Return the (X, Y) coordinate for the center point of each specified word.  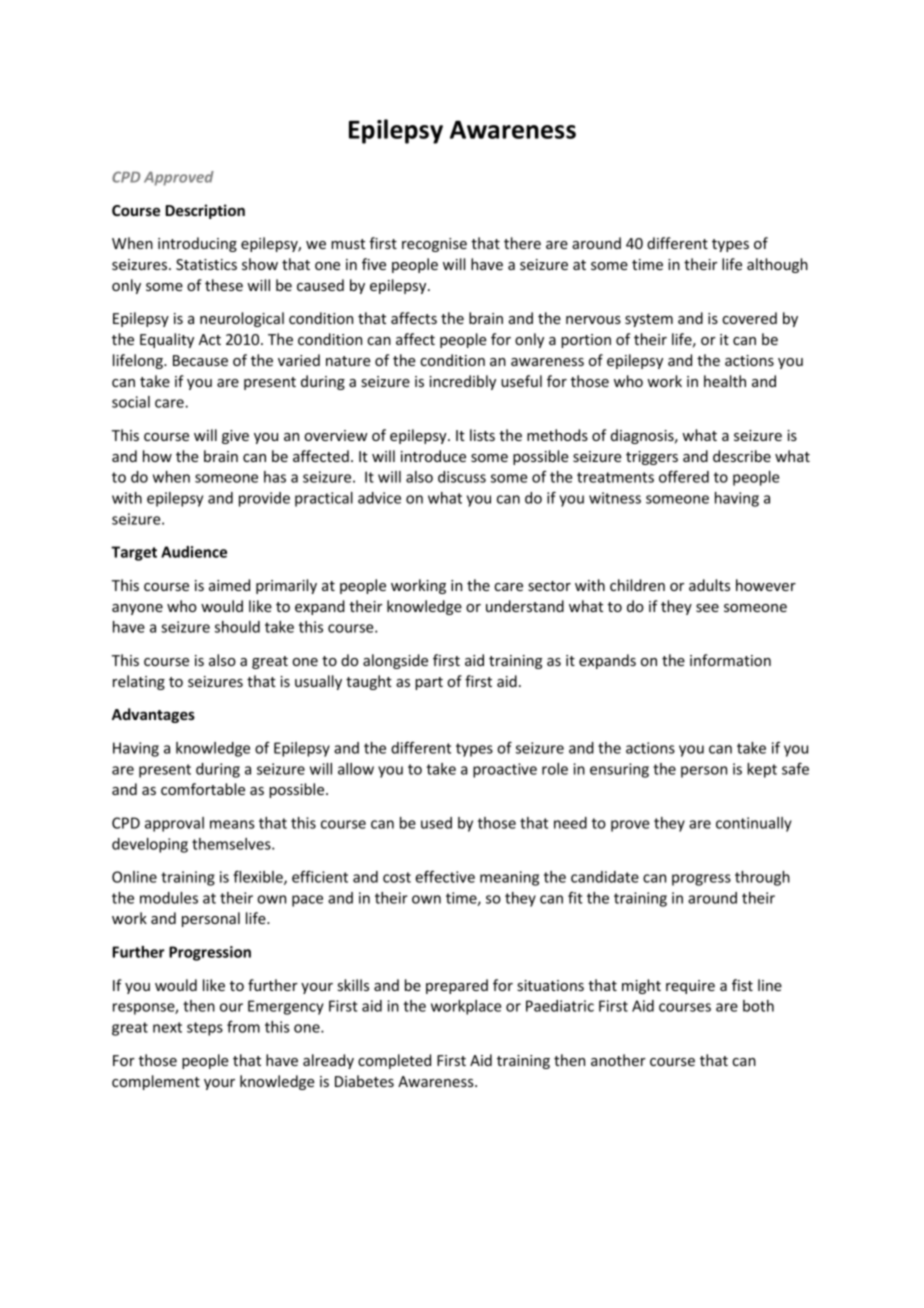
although (777, 265)
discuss (462, 477)
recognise (434, 245)
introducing (197, 244)
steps (205, 1029)
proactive (505, 770)
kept (762, 770)
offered (684, 476)
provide (264, 499)
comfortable (203, 789)
